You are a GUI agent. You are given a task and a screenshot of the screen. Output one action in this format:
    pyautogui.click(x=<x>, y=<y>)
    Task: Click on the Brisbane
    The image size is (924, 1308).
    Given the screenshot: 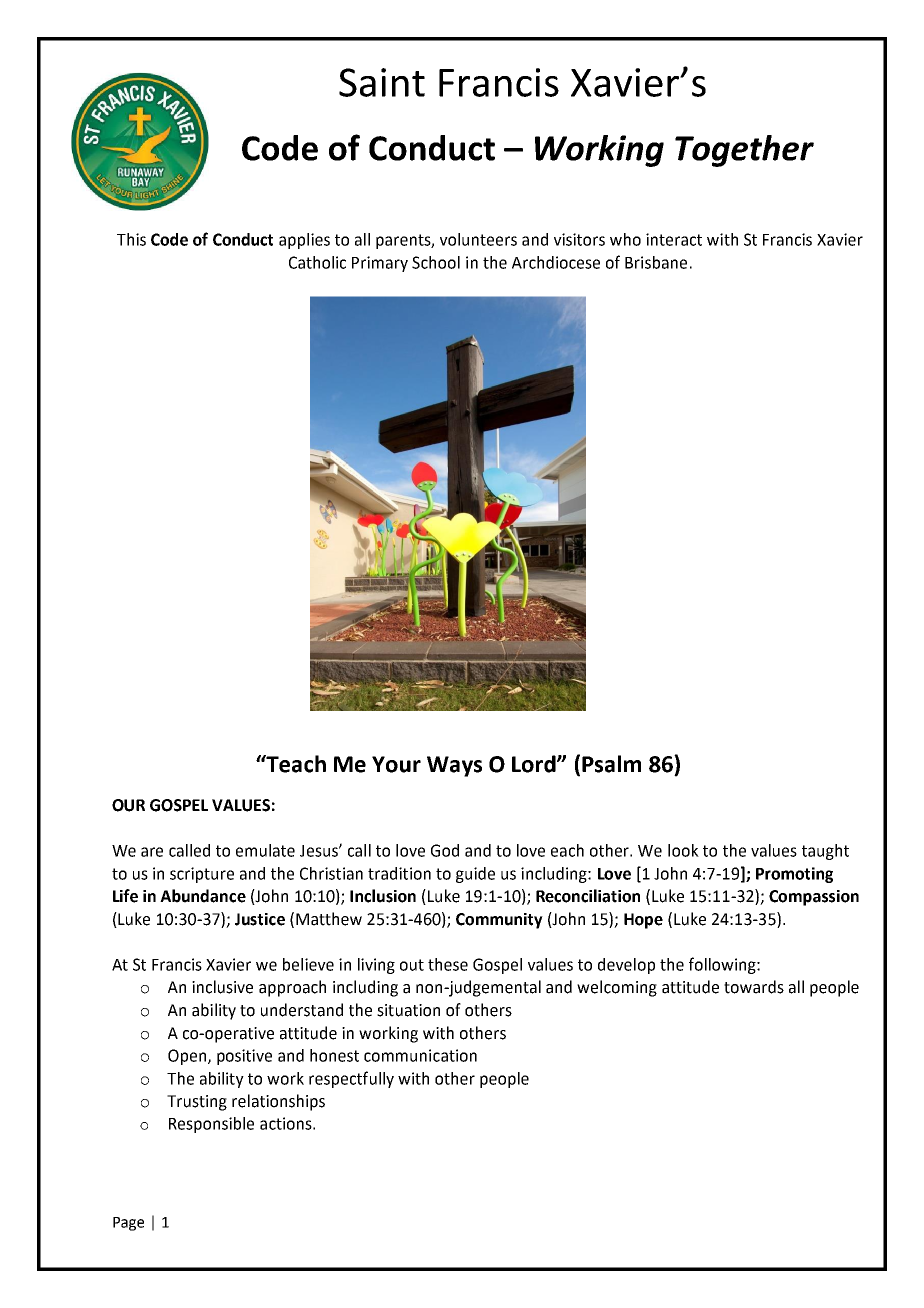 What is the action you would take?
    pyautogui.click(x=656, y=262)
